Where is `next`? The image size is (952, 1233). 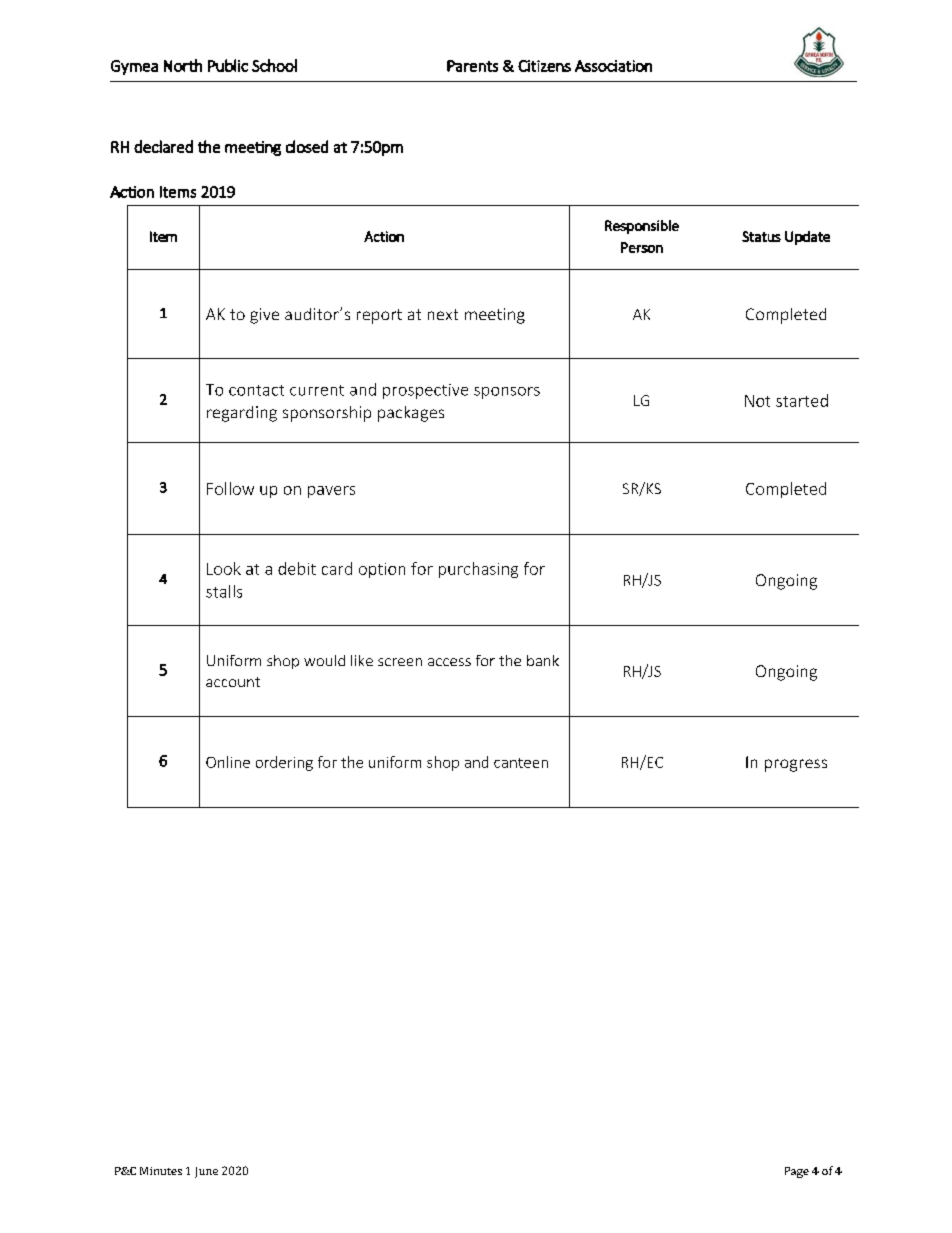
next is located at coordinates (443, 314).
